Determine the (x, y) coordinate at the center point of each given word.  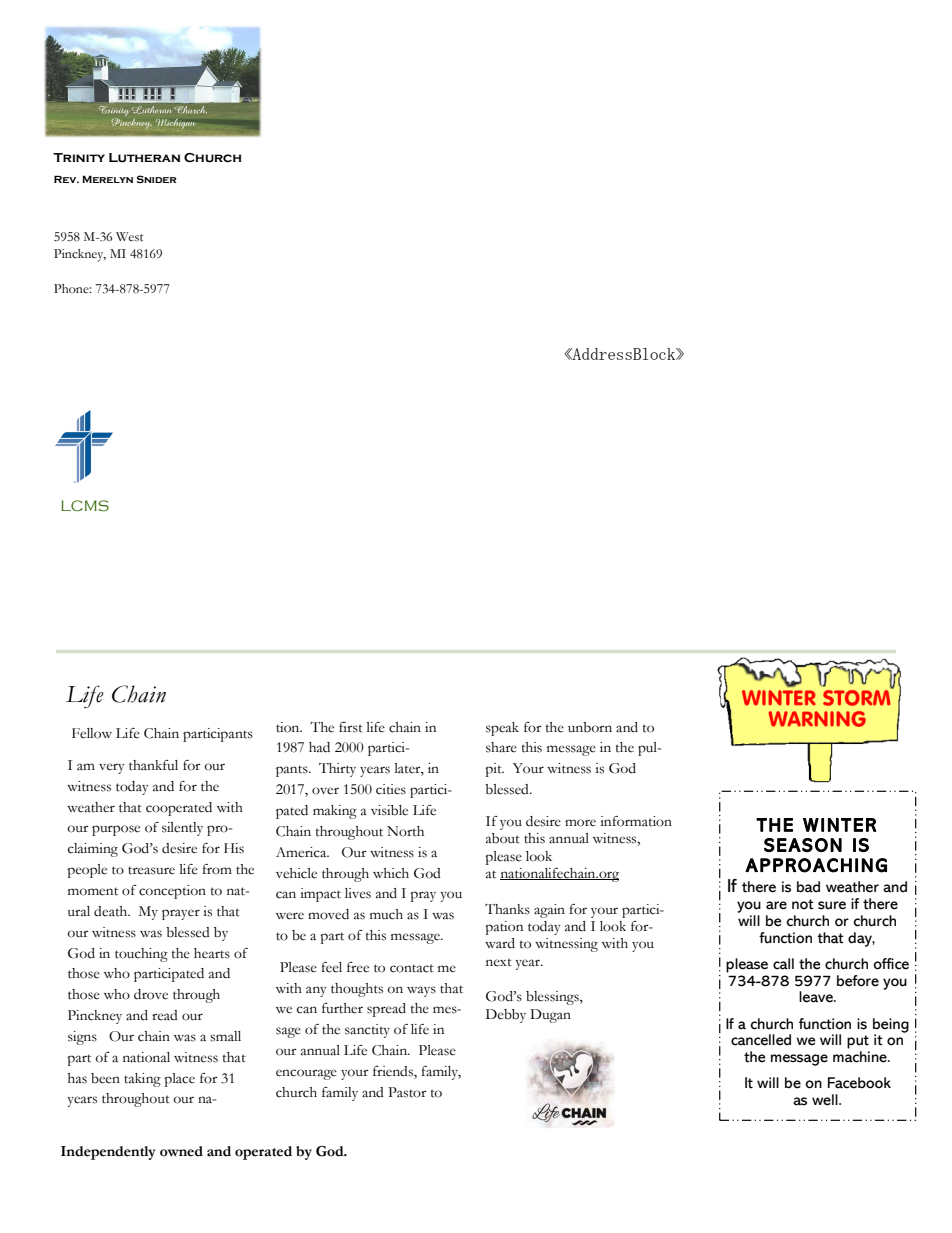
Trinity (79, 157)
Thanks (507, 909)
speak (502, 729)
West (130, 237)
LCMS (85, 506)
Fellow (92, 733)
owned (181, 1151)
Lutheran (144, 158)
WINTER (839, 825)
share (501, 747)
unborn (590, 727)
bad (808, 887)
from (217, 869)
